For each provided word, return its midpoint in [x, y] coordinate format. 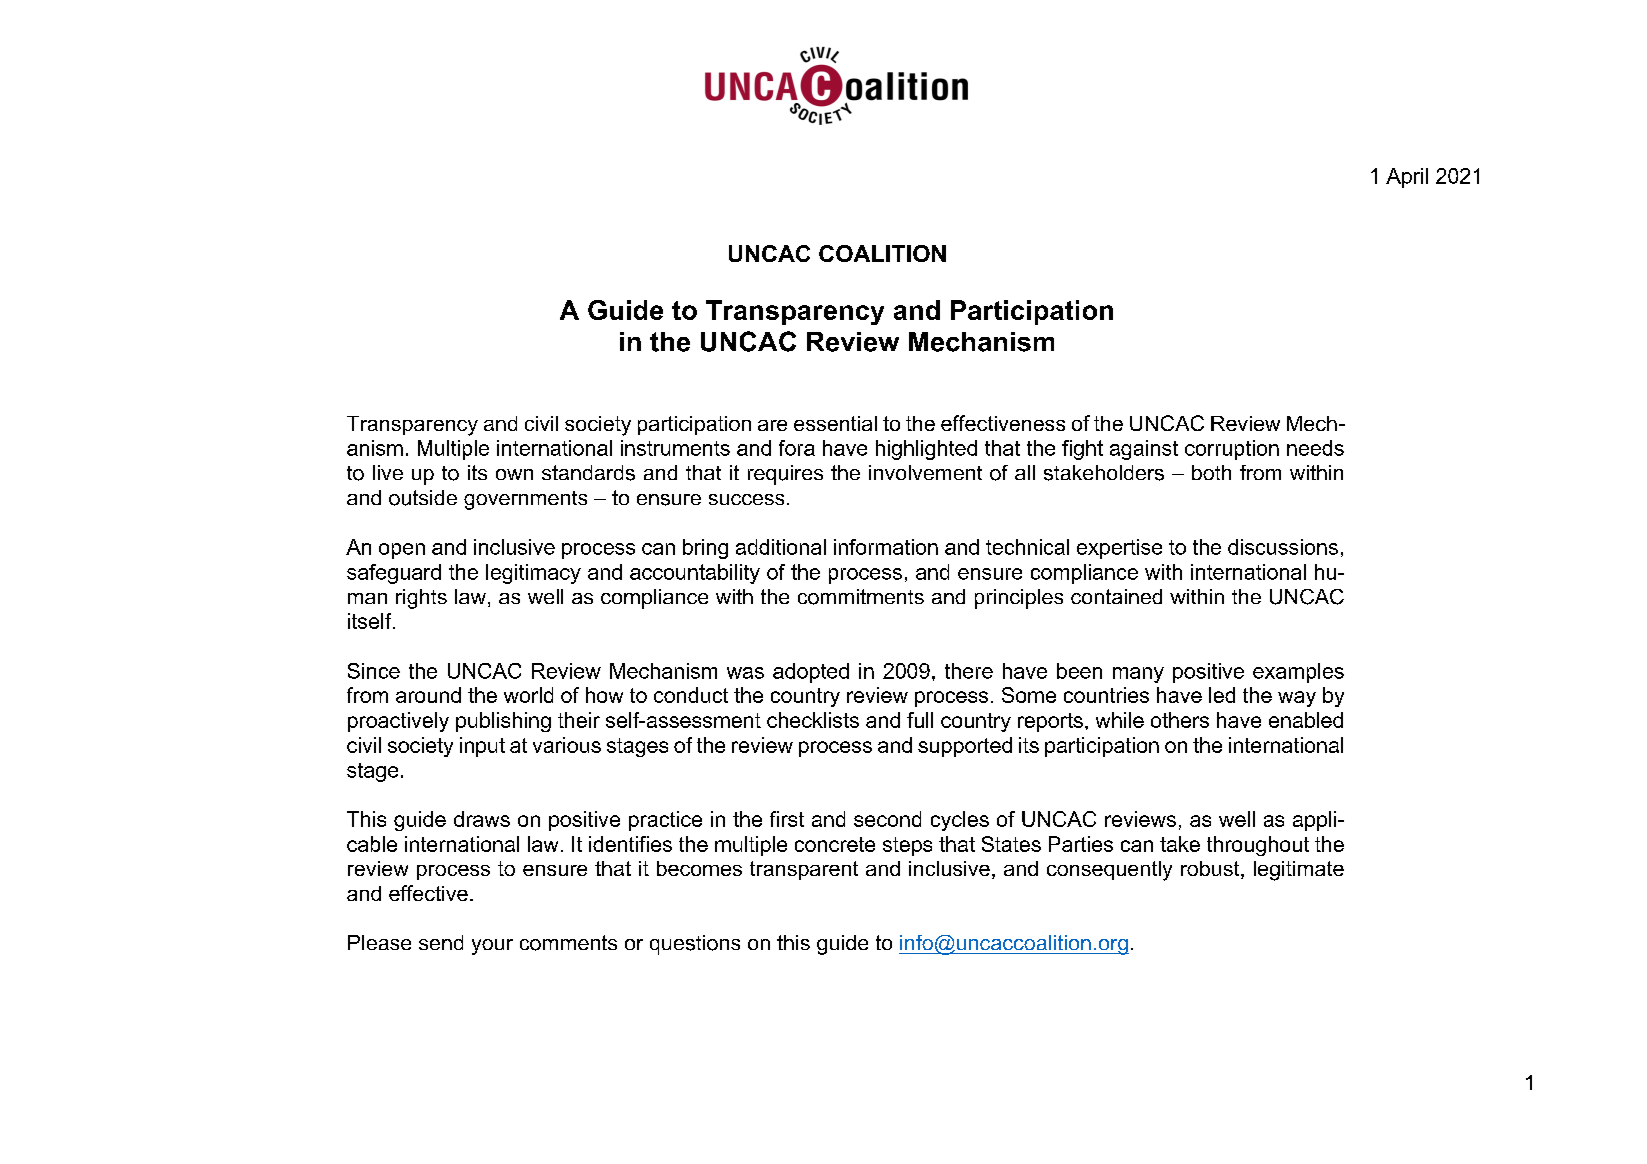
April [1407, 178]
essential [835, 423]
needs [1315, 448]
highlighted [926, 450]
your [492, 947]
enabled [1306, 720]
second [887, 819]
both [1211, 472]
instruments [675, 448]
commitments [861, 597]
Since [374, 671]
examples [1298, 673]
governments [525, 500]
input [482, 747]
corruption [1232, 450]
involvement [925, 472]
